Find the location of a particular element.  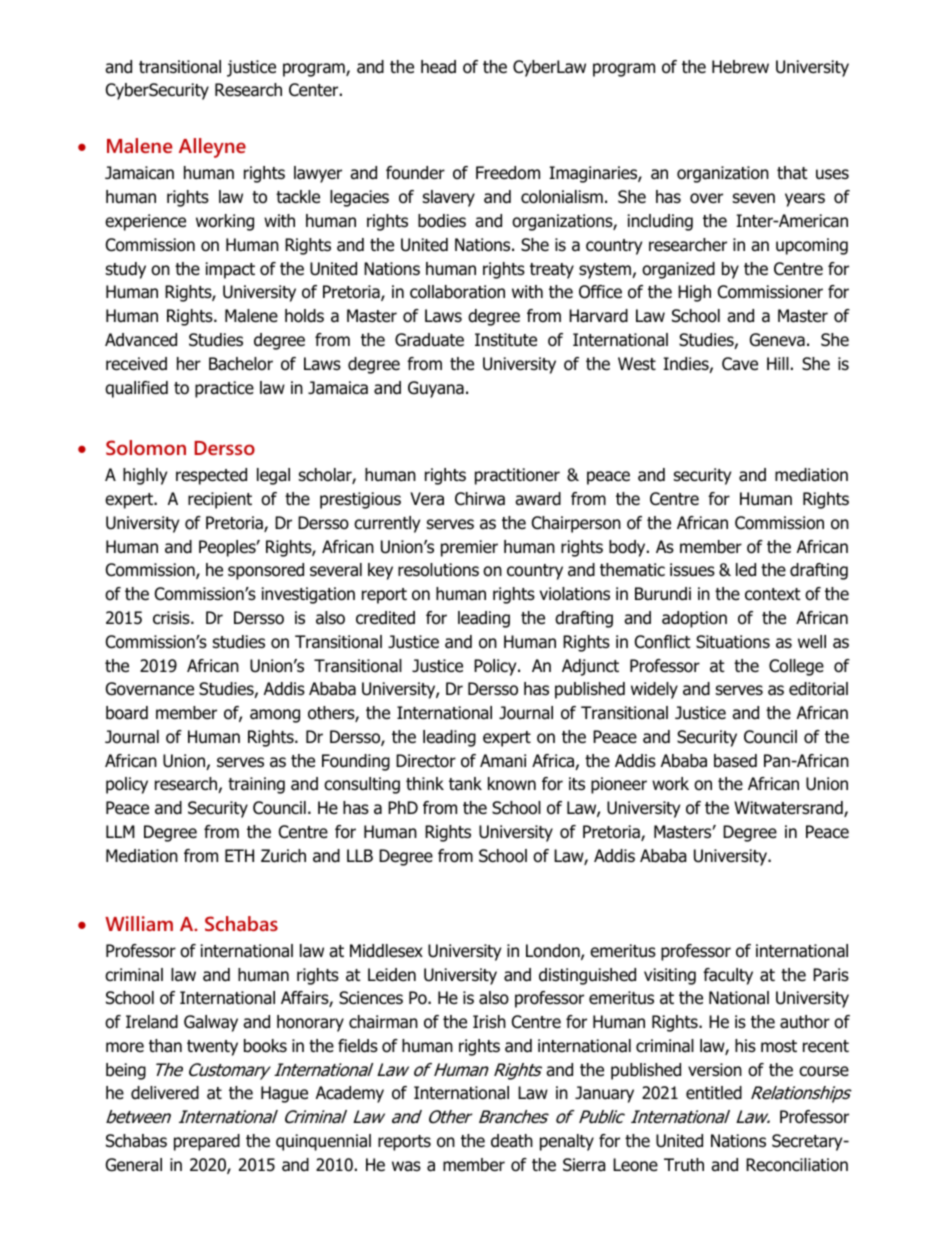

resolutions is located at coordinates (438, 570).
